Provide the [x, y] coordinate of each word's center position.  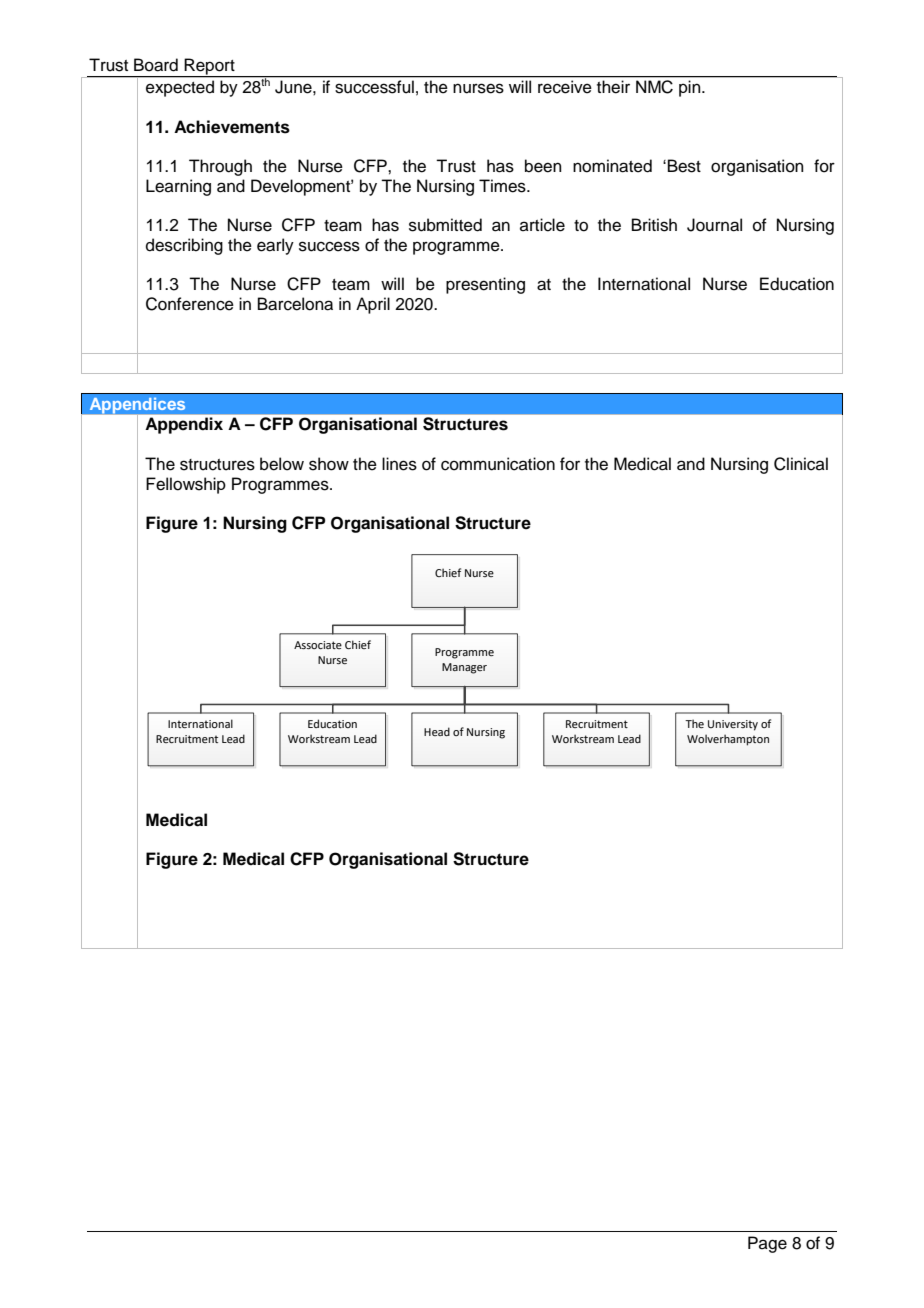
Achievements [232, 127]
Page [767, 1244]
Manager [464, 668]
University [733, 725]
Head [437, 731]
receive [565, 87]
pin [691, 88]
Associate [318, 645]
